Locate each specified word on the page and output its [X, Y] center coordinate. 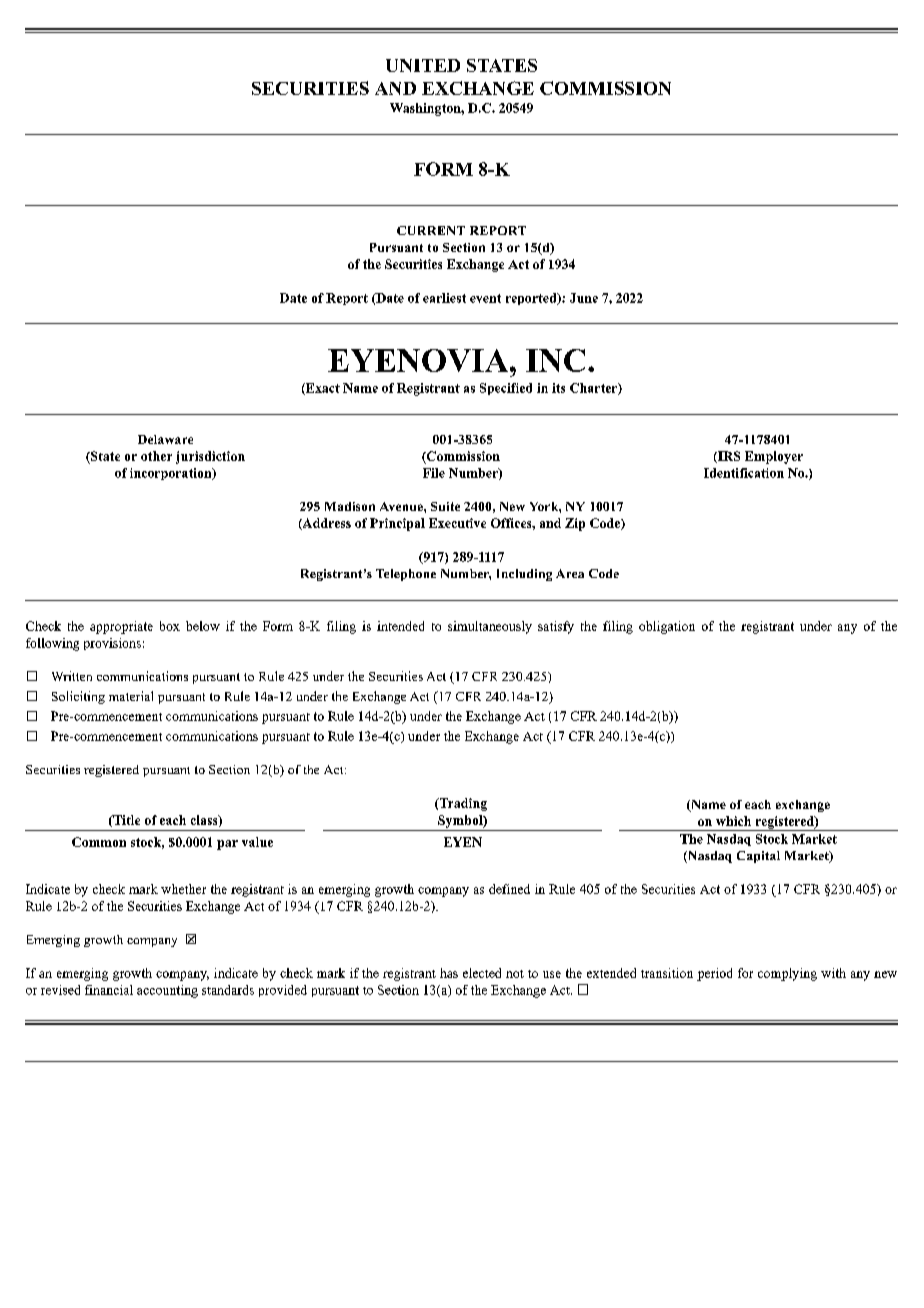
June [584, 298]
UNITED [423, 65]
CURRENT [431, 230]
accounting [167, 991]
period [714, 974]
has [449, 973]
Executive [457, 523]
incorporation [172, 474]
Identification [744, 473]
